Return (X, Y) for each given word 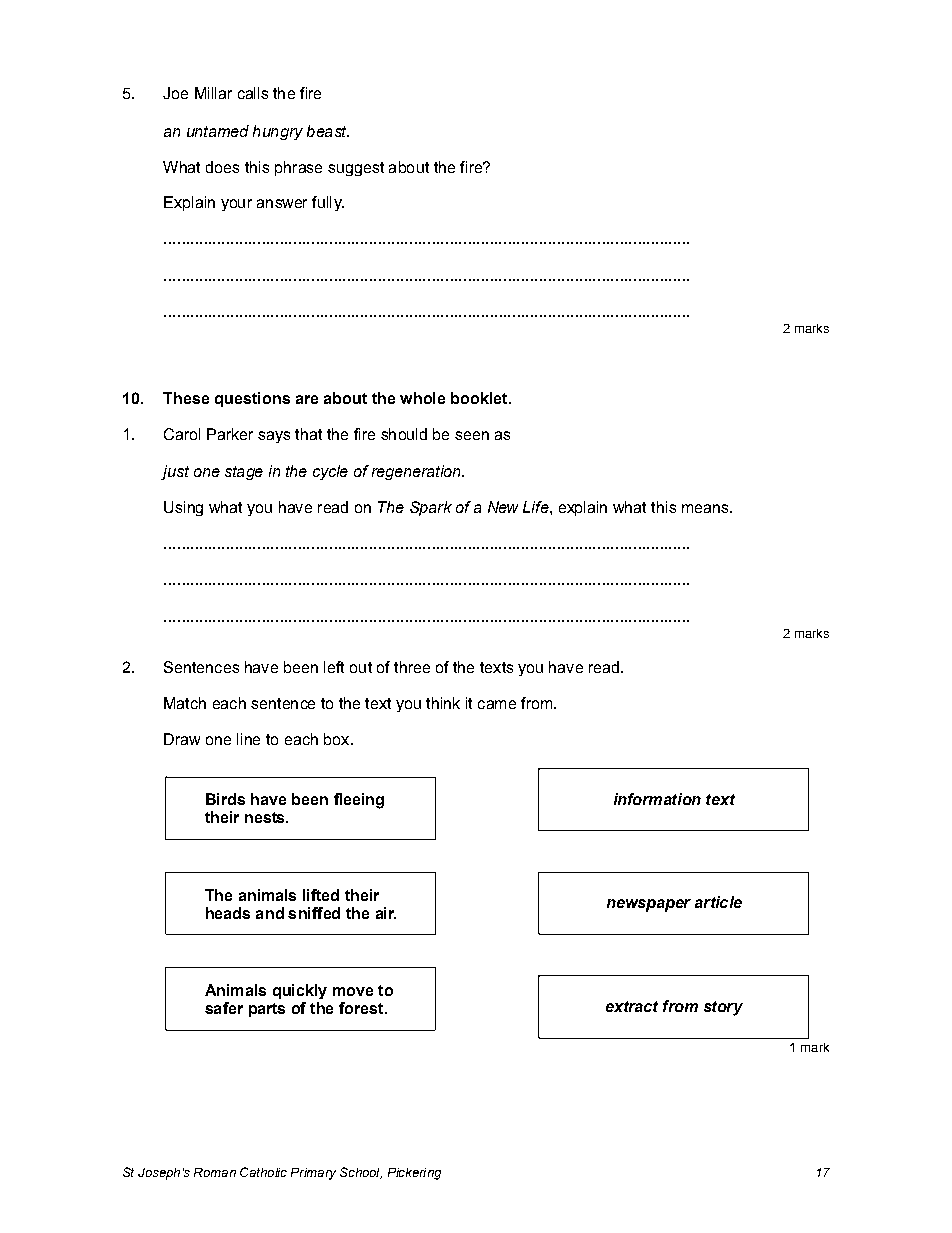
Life (537, 507)
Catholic (263, 1172)
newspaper (649, 905)
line (248, 739)
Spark (431, 508)
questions (252, 399)
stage (244, 473)
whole (422, 398)
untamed (218, 131)
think (443, 703)
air (386, 913)
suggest (356, 169)
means (706, 508)
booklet (480, 398)
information (657, 799)
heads (228, 913)
